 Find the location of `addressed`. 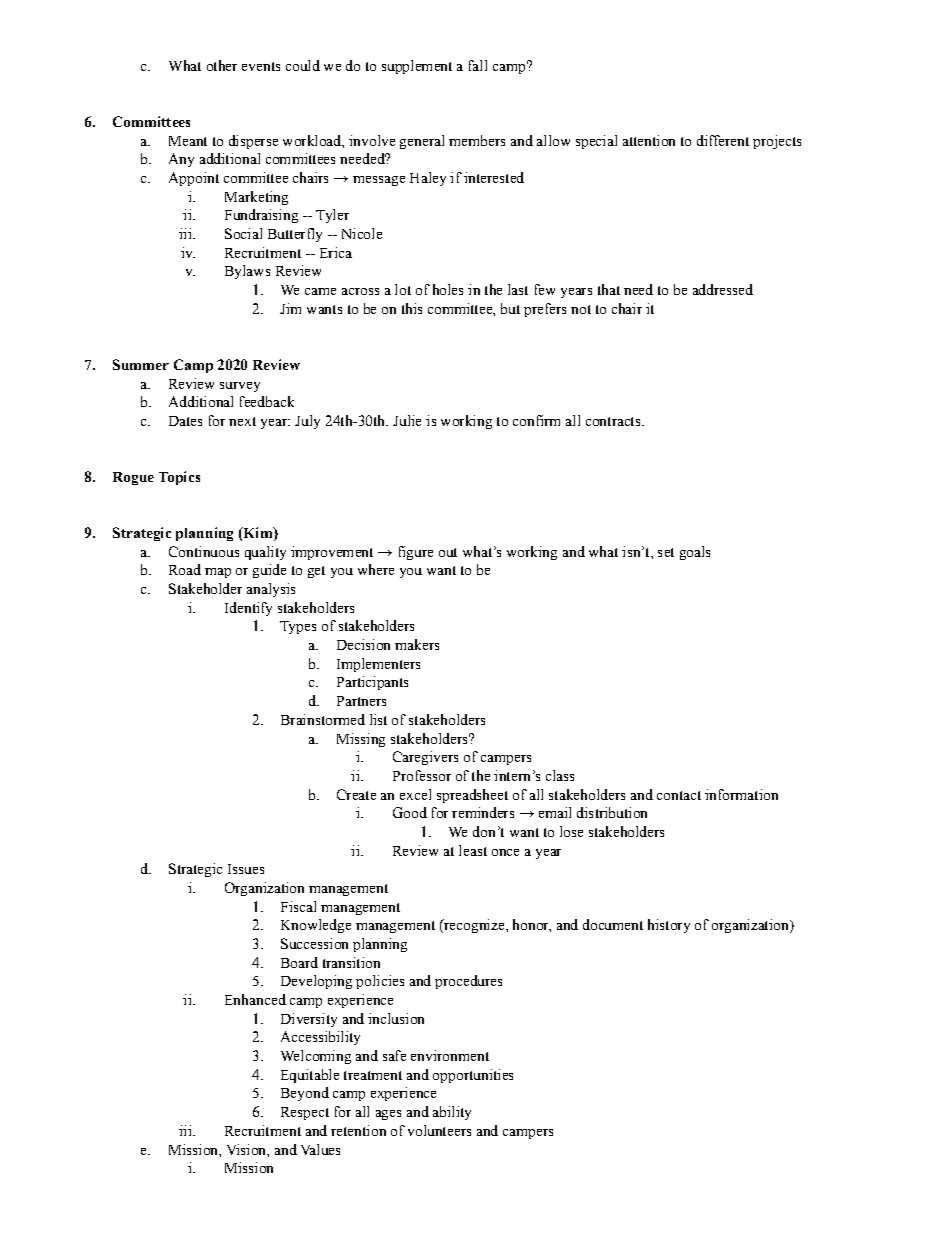

addressed is located at coordinates (723, 289).
